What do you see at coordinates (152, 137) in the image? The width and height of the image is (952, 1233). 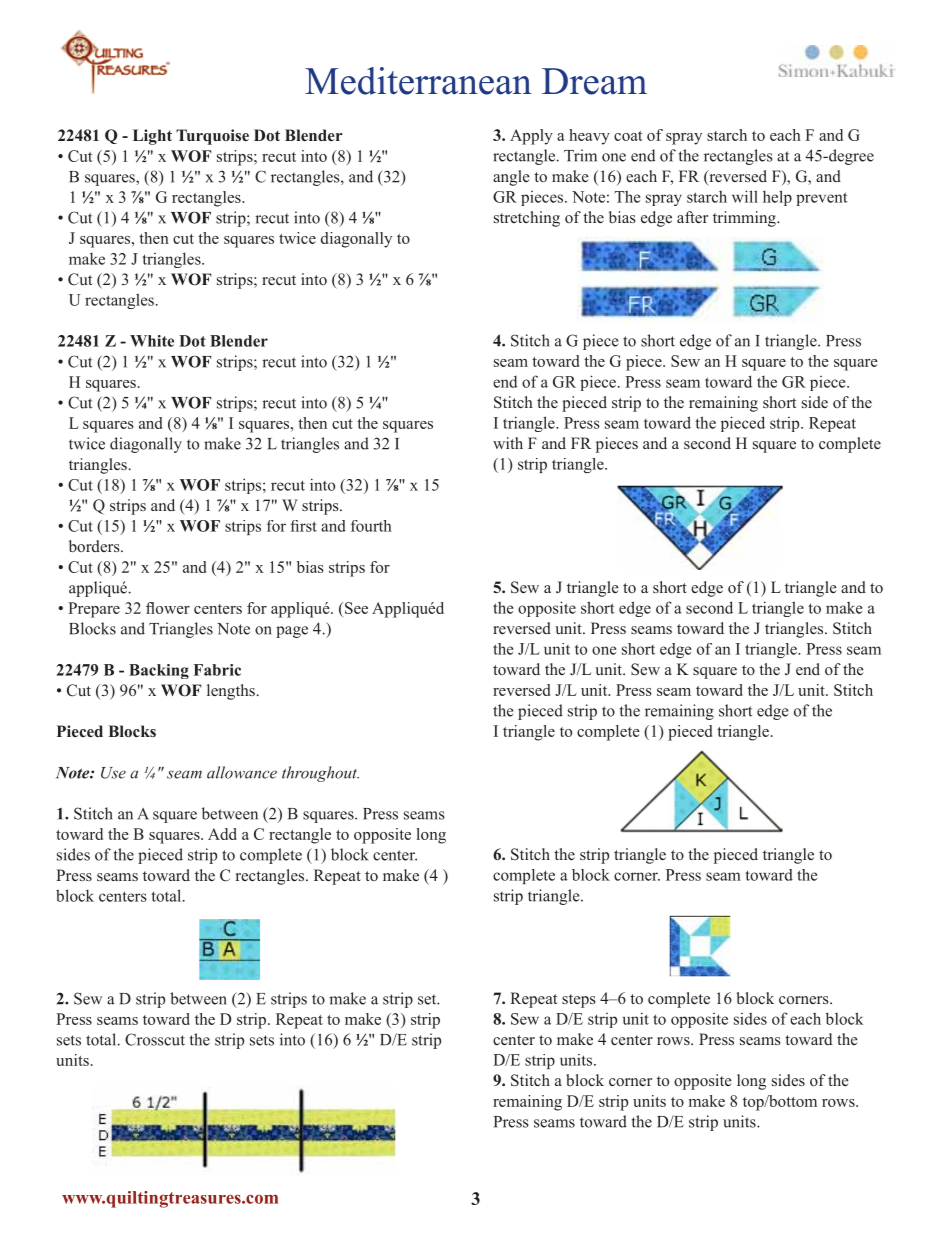 I see `Light` at bounding box center [152, 137].
